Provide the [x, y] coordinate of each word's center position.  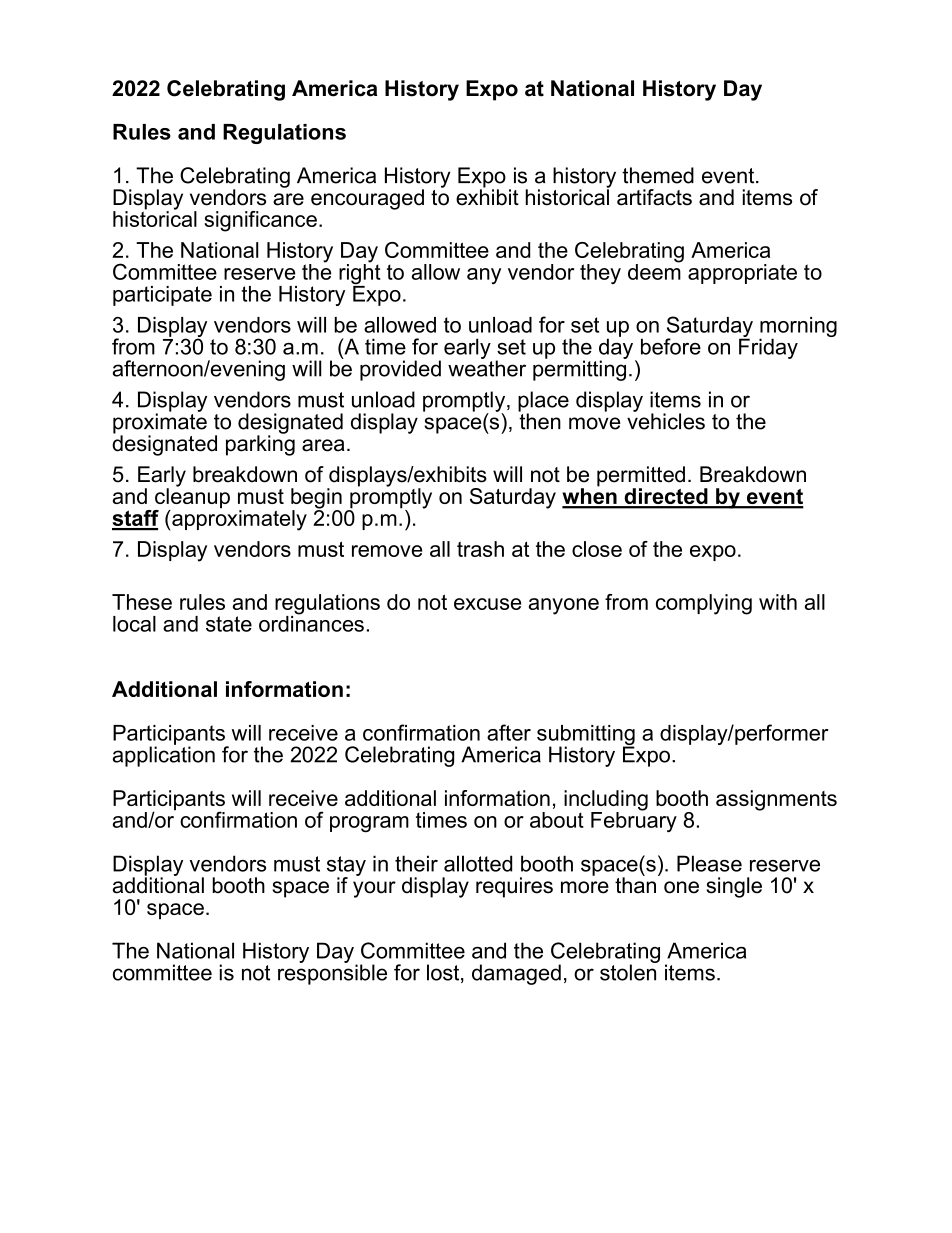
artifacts [654, 197]
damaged [516, 974]
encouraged [367, 199]
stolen [629, 971]
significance [260, 221]
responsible [332, 973]
